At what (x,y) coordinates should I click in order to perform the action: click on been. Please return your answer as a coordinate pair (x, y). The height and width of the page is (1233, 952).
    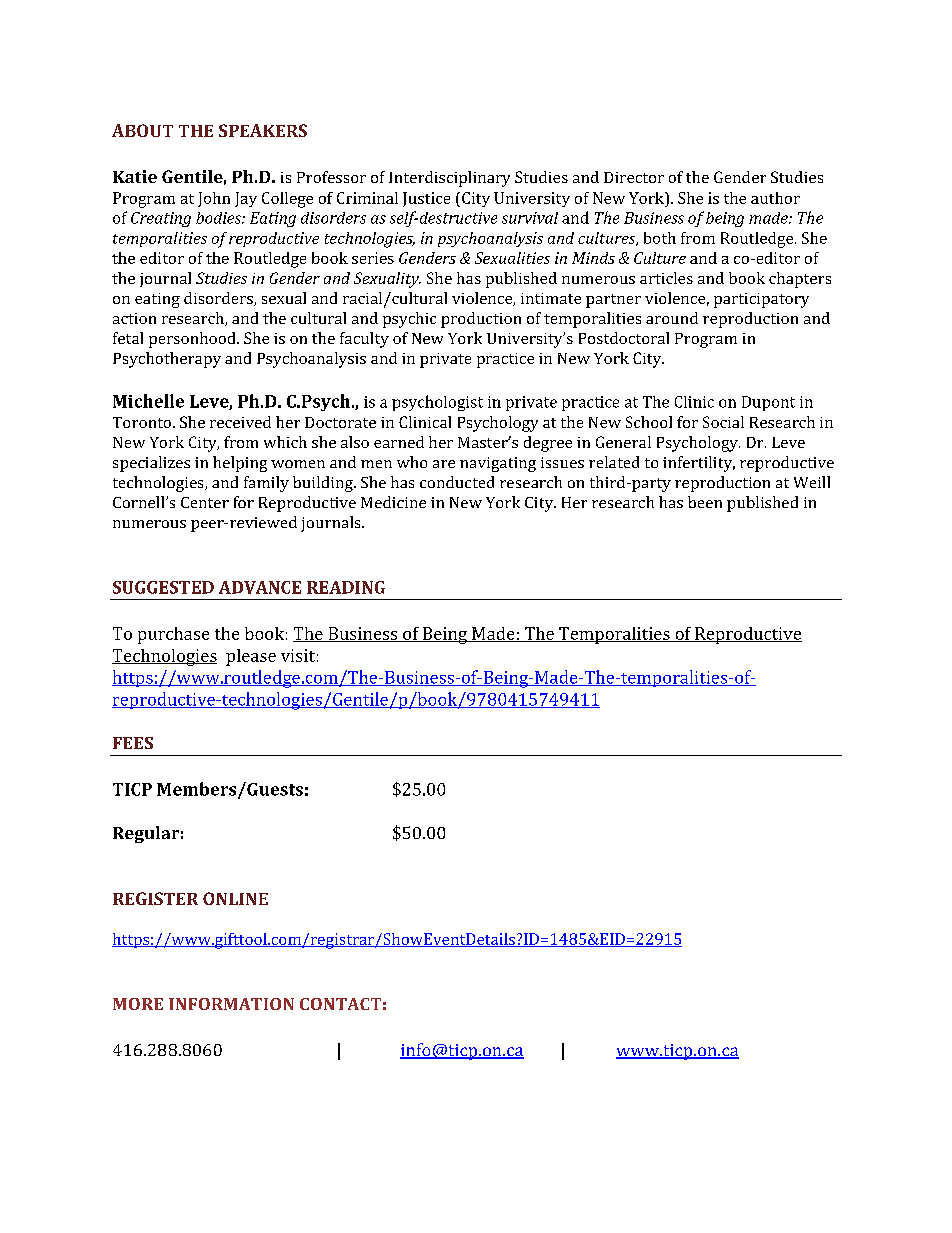
    Looking at the image, I should click on (705, 502).
